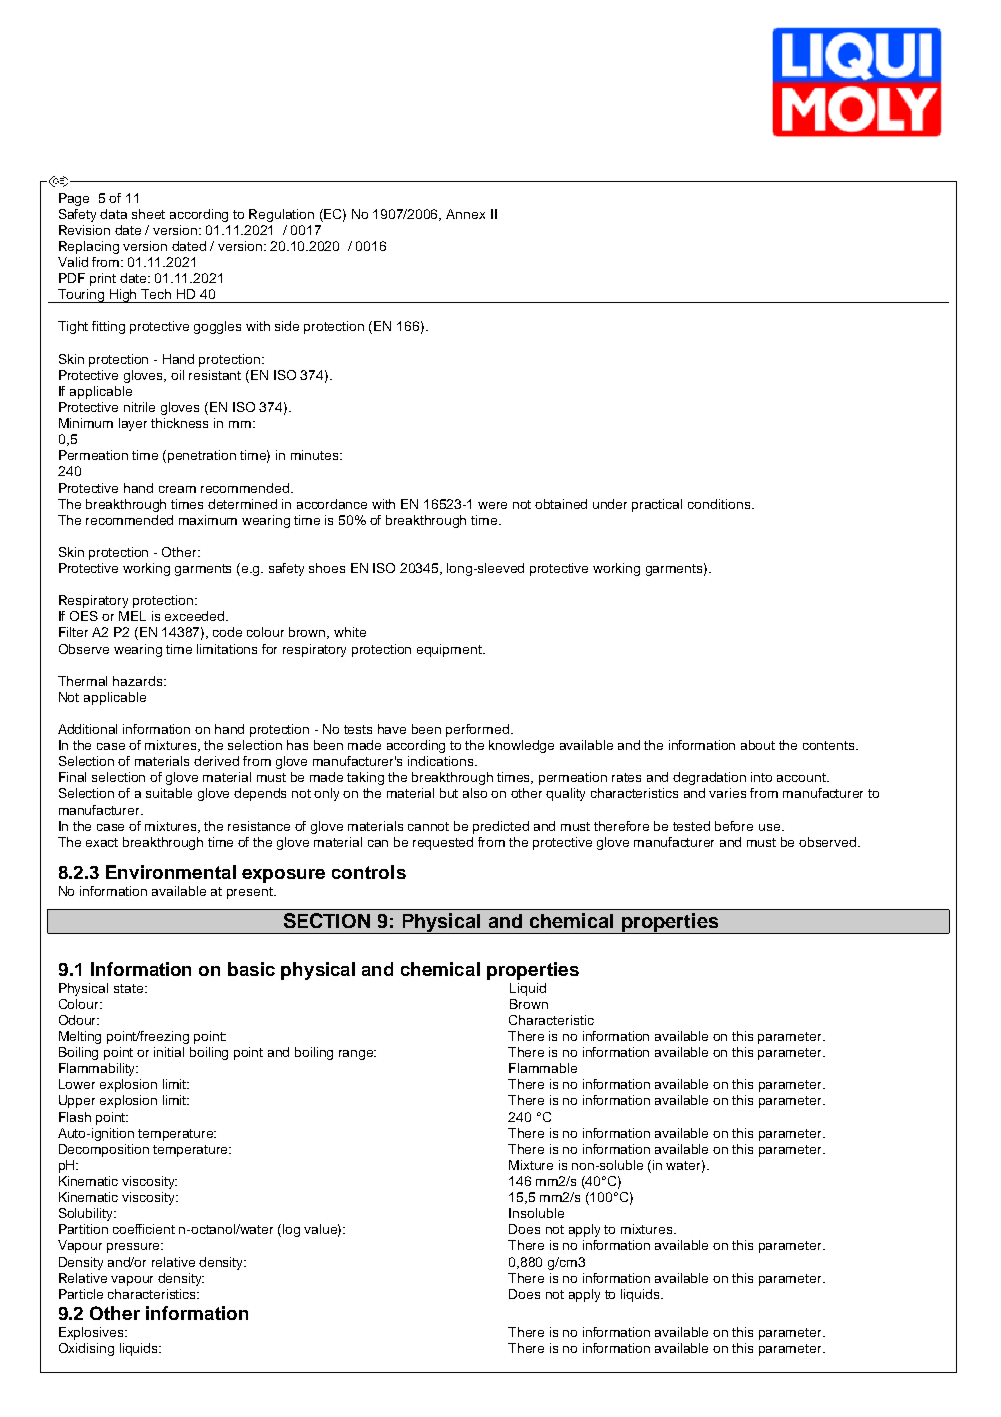 The image size is (1001, 1417). I want to click on Explosives, so click(93, 1333).
